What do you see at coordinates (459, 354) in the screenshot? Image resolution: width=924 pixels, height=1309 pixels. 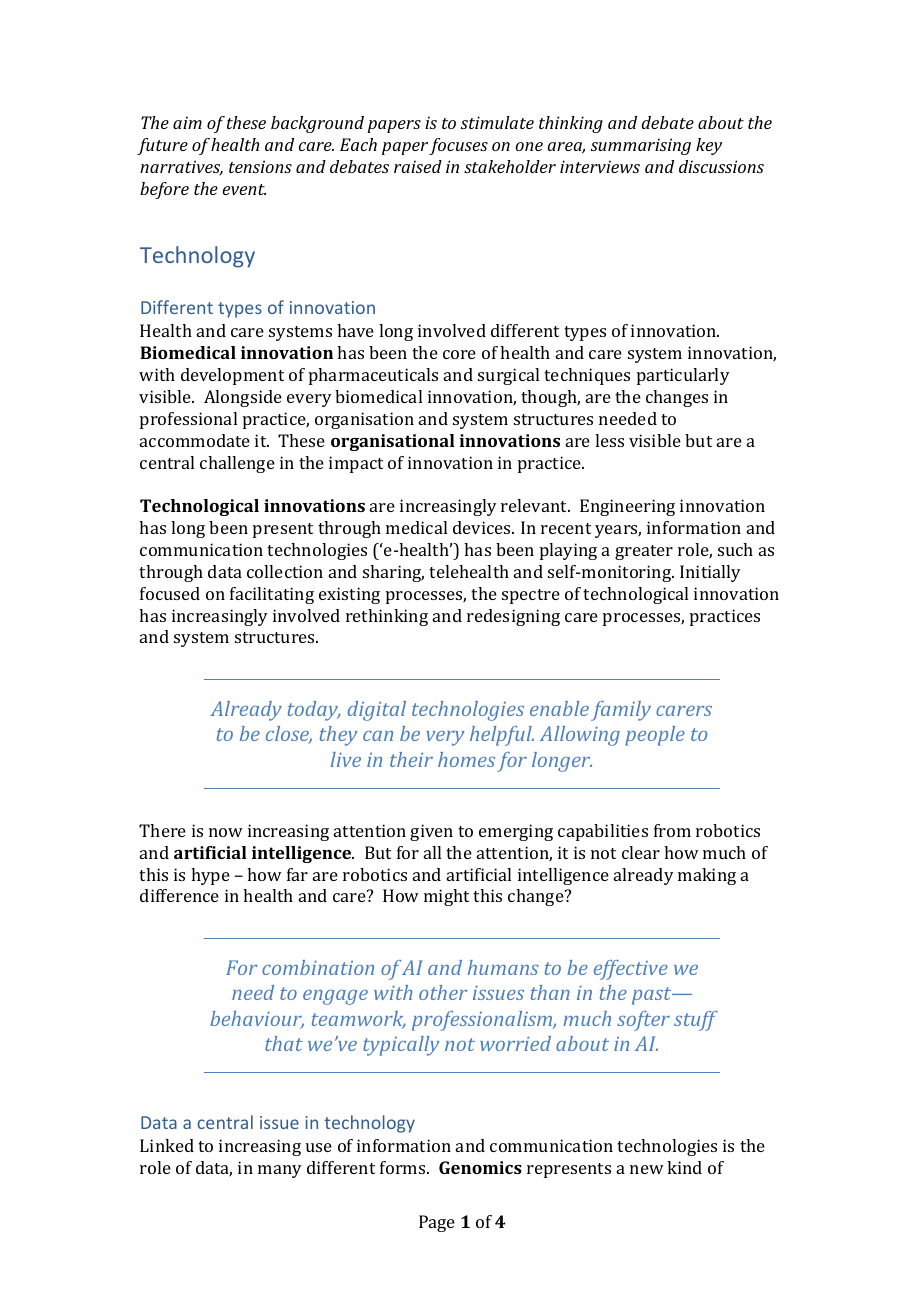 I see `core` at bounding box center [459, 354].
